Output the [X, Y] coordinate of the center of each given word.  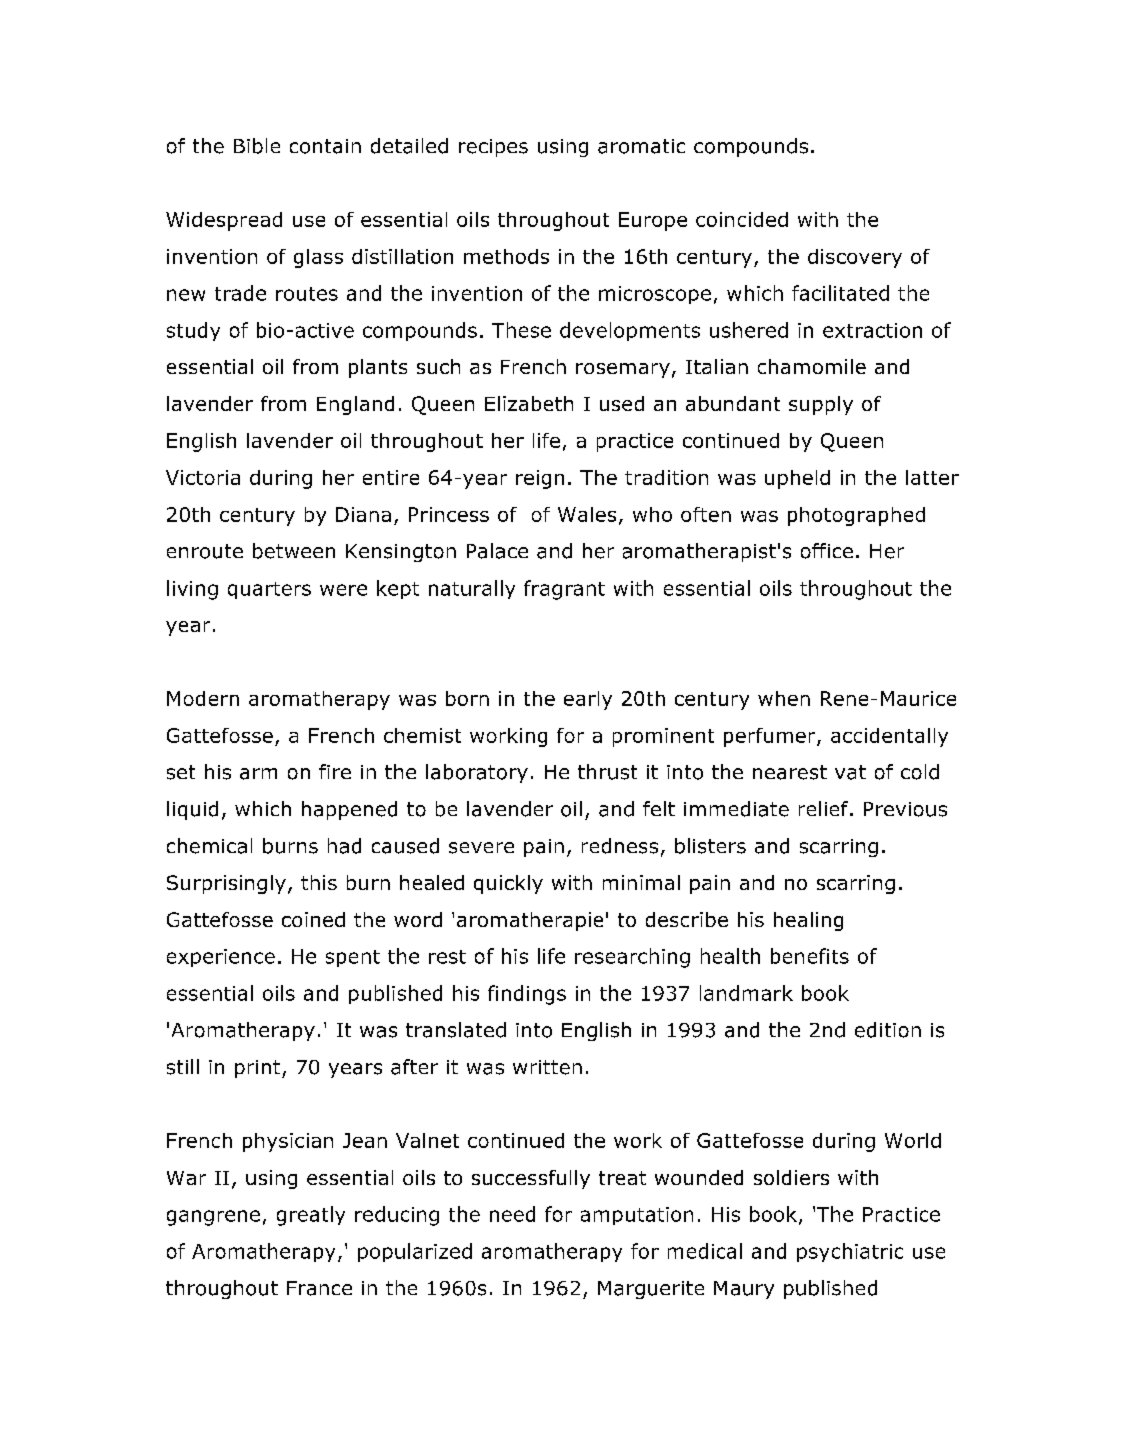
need [512, 1214]
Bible [257, 146]
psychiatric [850, 1252]
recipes [493, 148]
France [319, 1288]
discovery [855, 258]
